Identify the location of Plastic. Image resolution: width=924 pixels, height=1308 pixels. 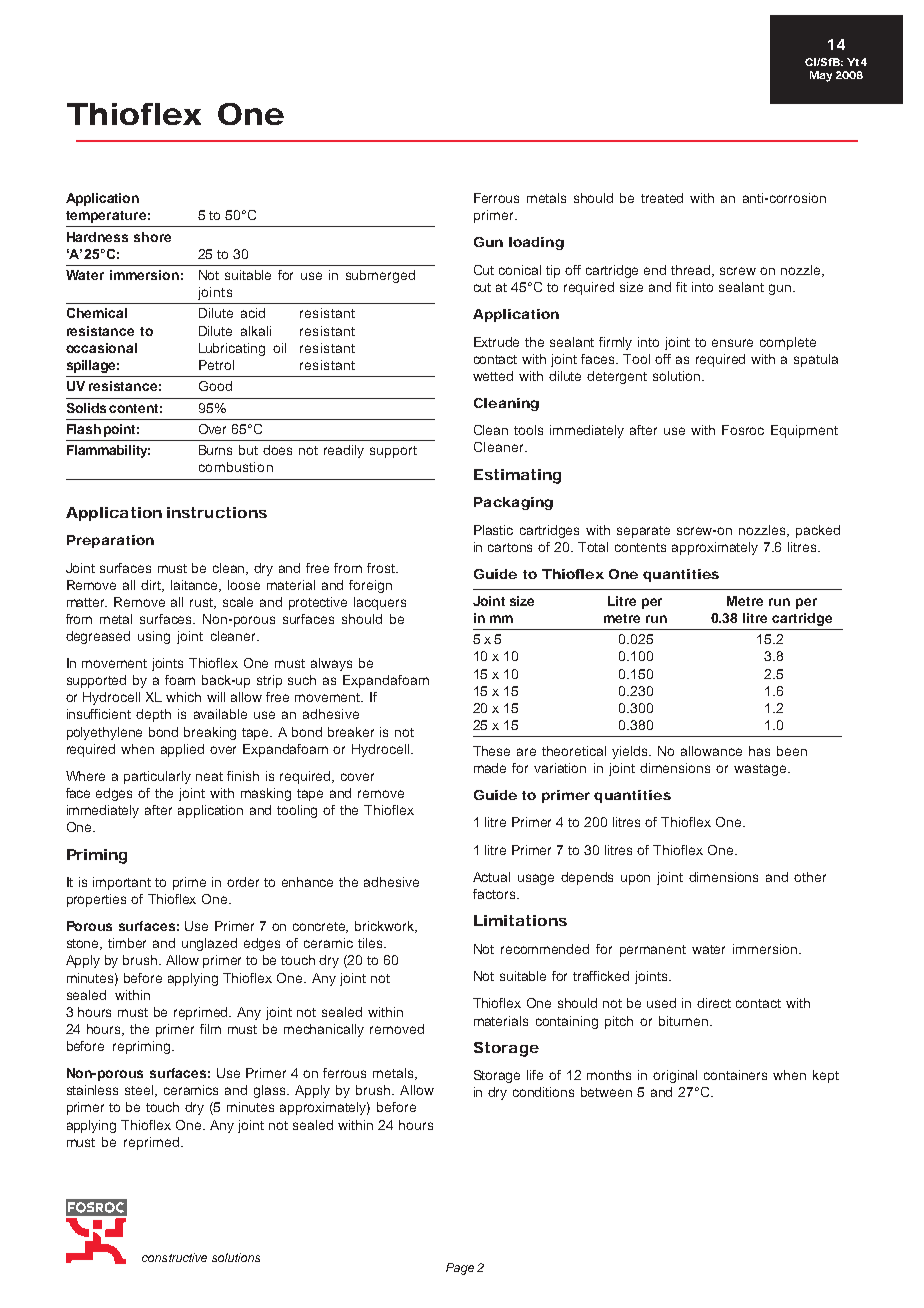
(493, 530).
